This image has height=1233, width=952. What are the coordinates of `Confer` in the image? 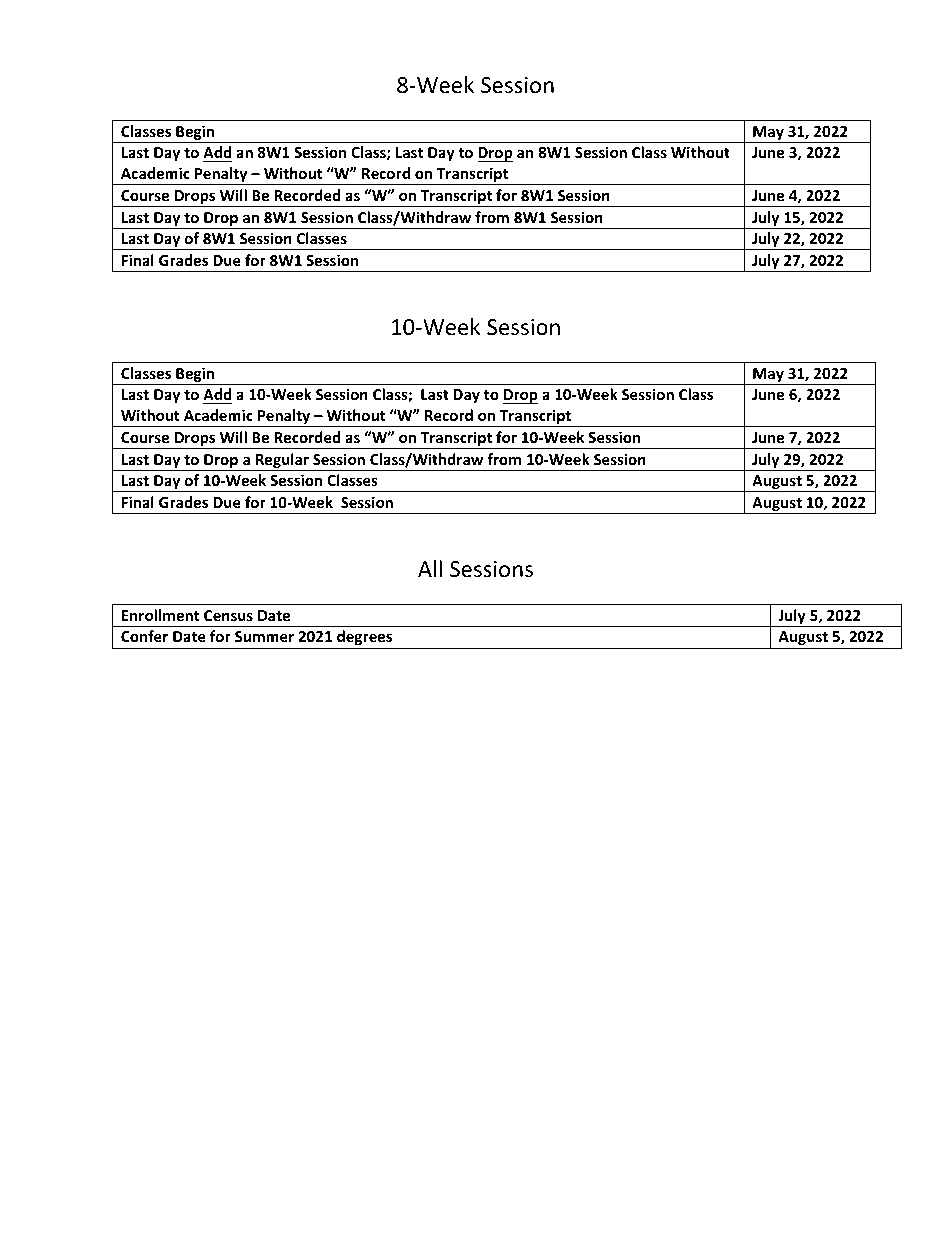 It's located at (144, 636).
